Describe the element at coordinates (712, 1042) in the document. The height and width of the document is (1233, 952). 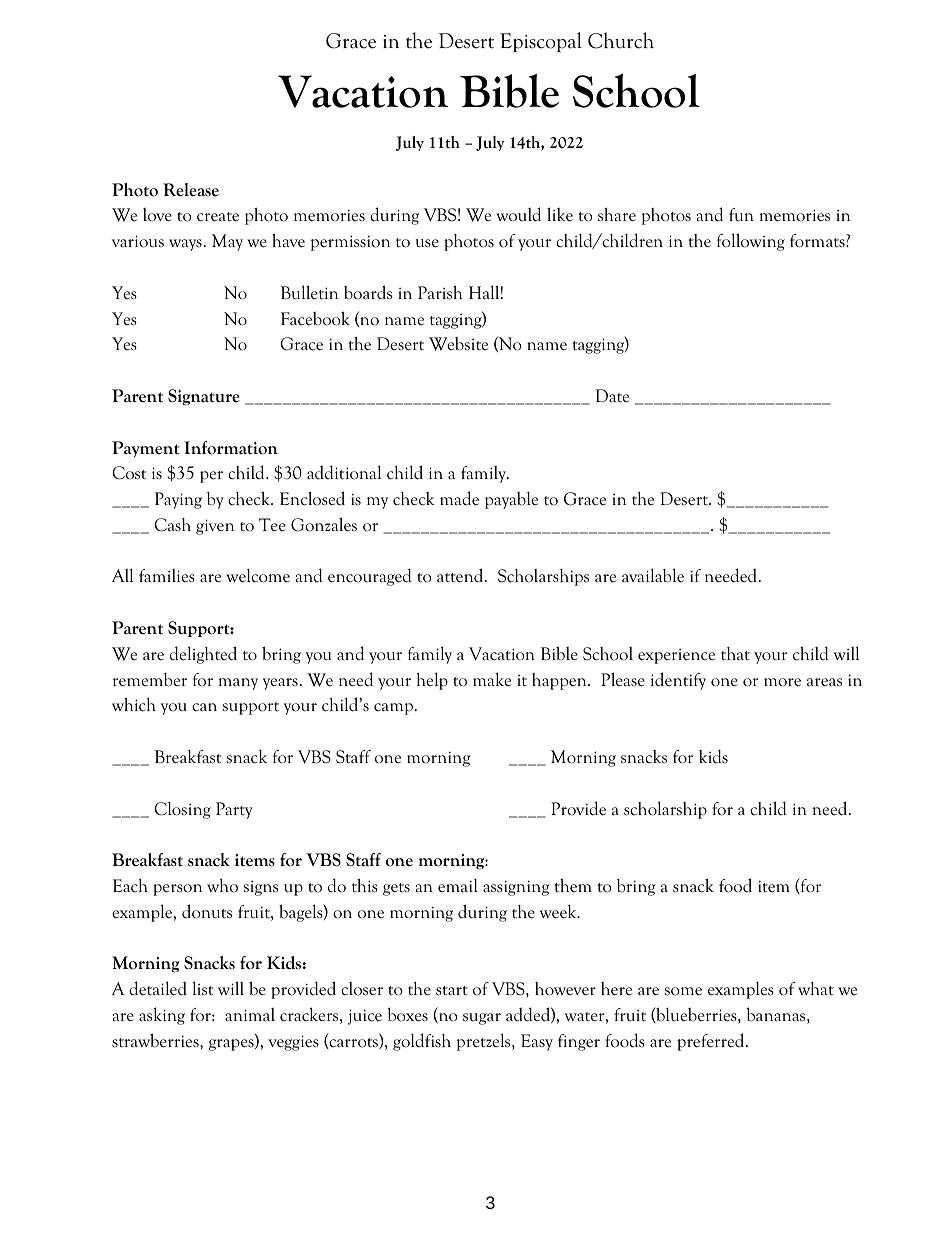
I see `preferred` at that location.
